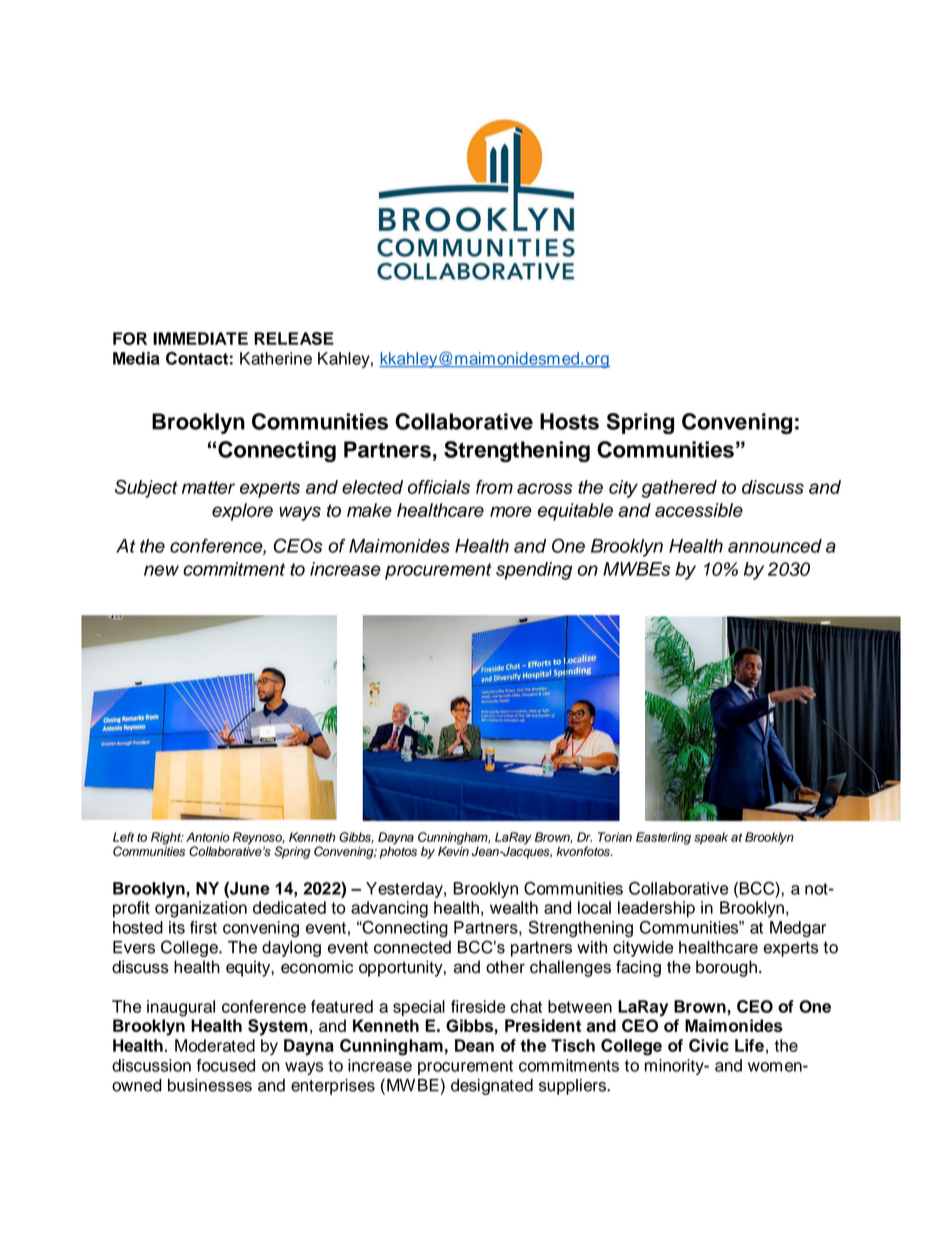  Describe the element at coordinates (569, 421) in the page. I see `Hosts` at that location.
